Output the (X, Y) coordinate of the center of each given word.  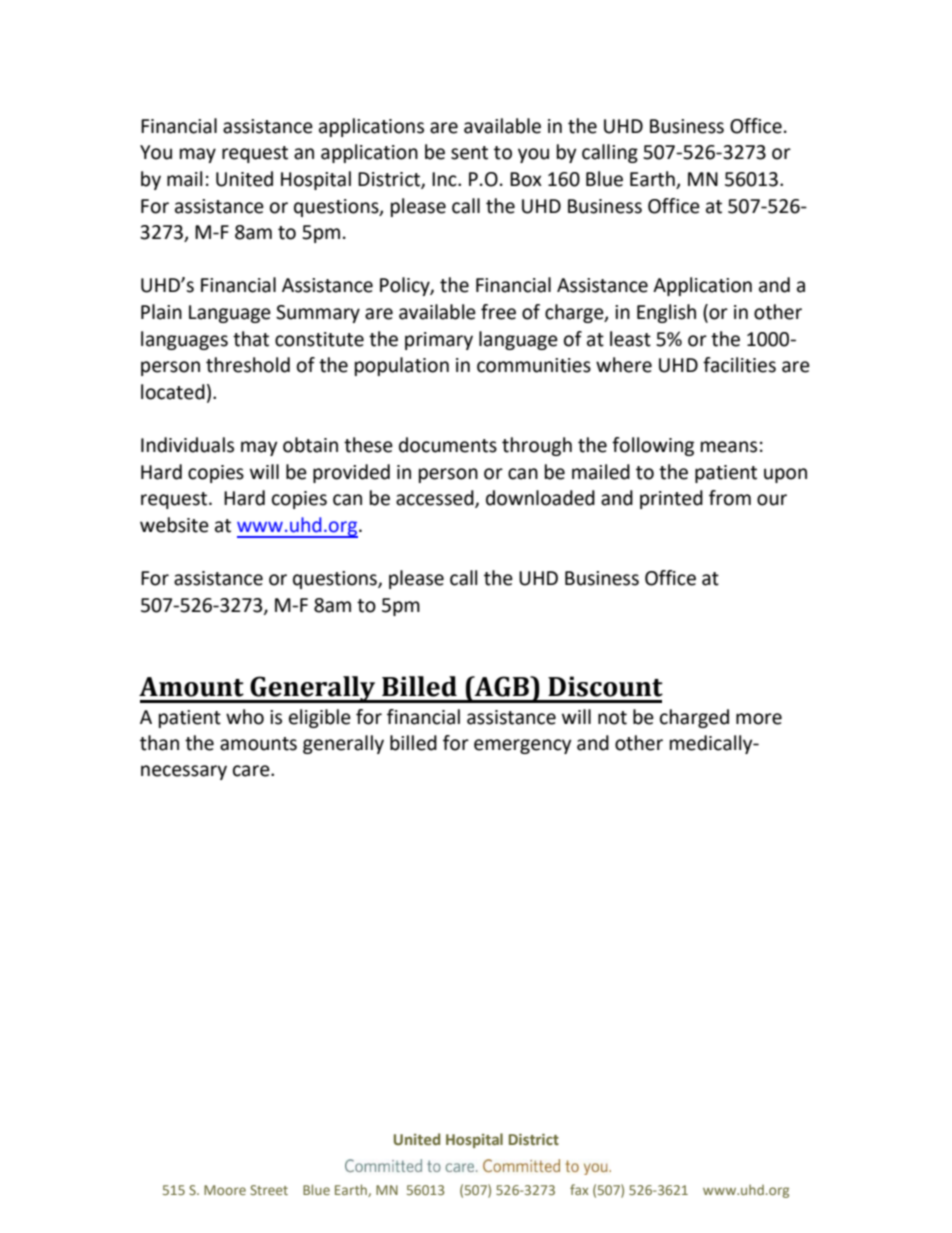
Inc (445, 179)
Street (269, 1190)
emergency (523, 746)
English (666, 313)
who (245, 717)
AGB (502, 686)
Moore (225, 1190)
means (729, 447)
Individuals (187, 445)
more (759, 719)
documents (448, 445)
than (159, 743)
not (612, 718)
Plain (161, 312)
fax (579, 1189)
